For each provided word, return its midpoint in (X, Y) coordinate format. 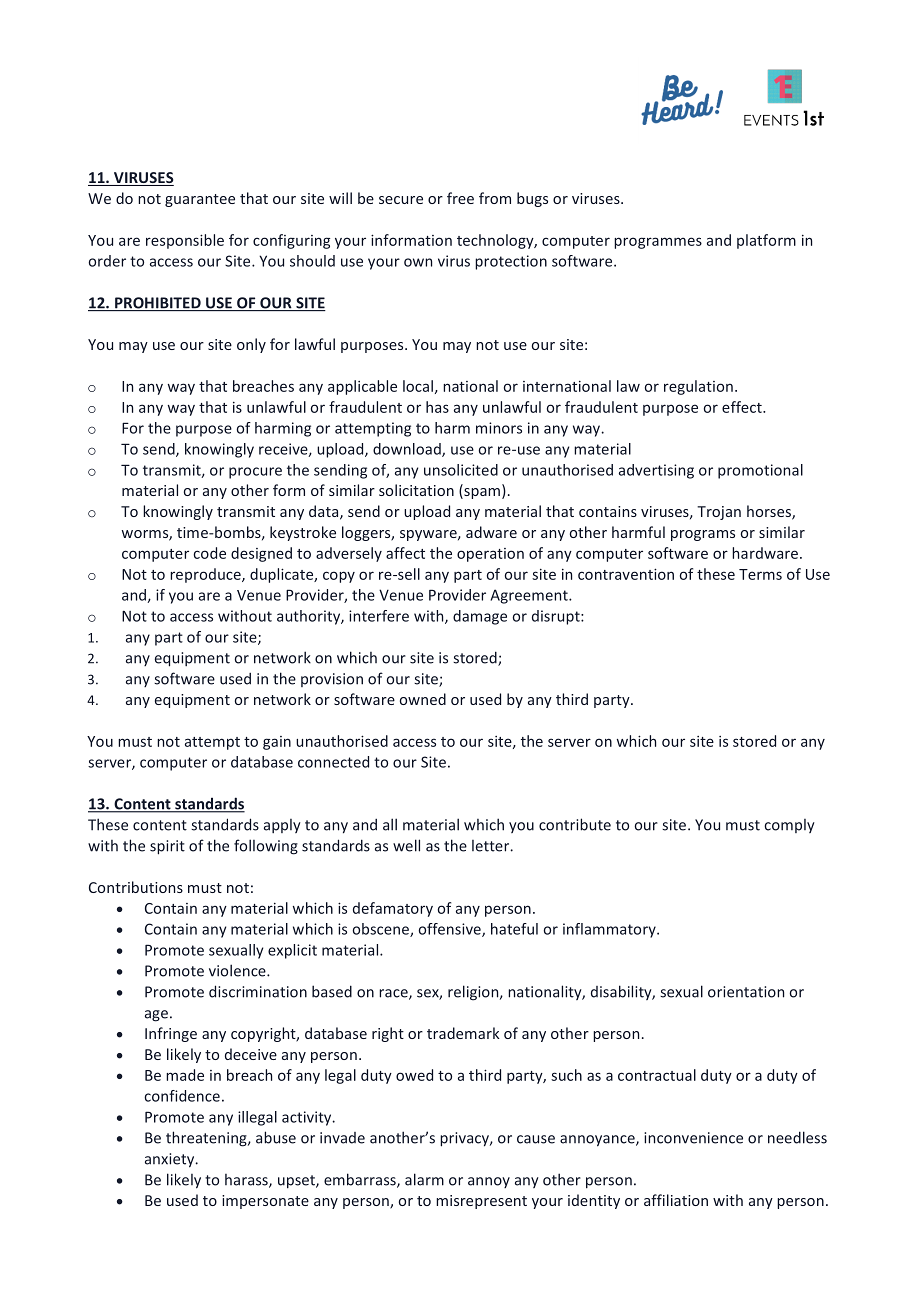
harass (247, 1181)
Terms (760, 574)
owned (423, 699)
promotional (760, 471)
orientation (746, 992)
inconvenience (693, 1138)
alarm (424, 1179)
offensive (451, 930)
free (460, 198)
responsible (185, 241)
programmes (658, 243)
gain (277, 743)
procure (255, 473)
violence (238, 970)
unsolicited (461, 470)
